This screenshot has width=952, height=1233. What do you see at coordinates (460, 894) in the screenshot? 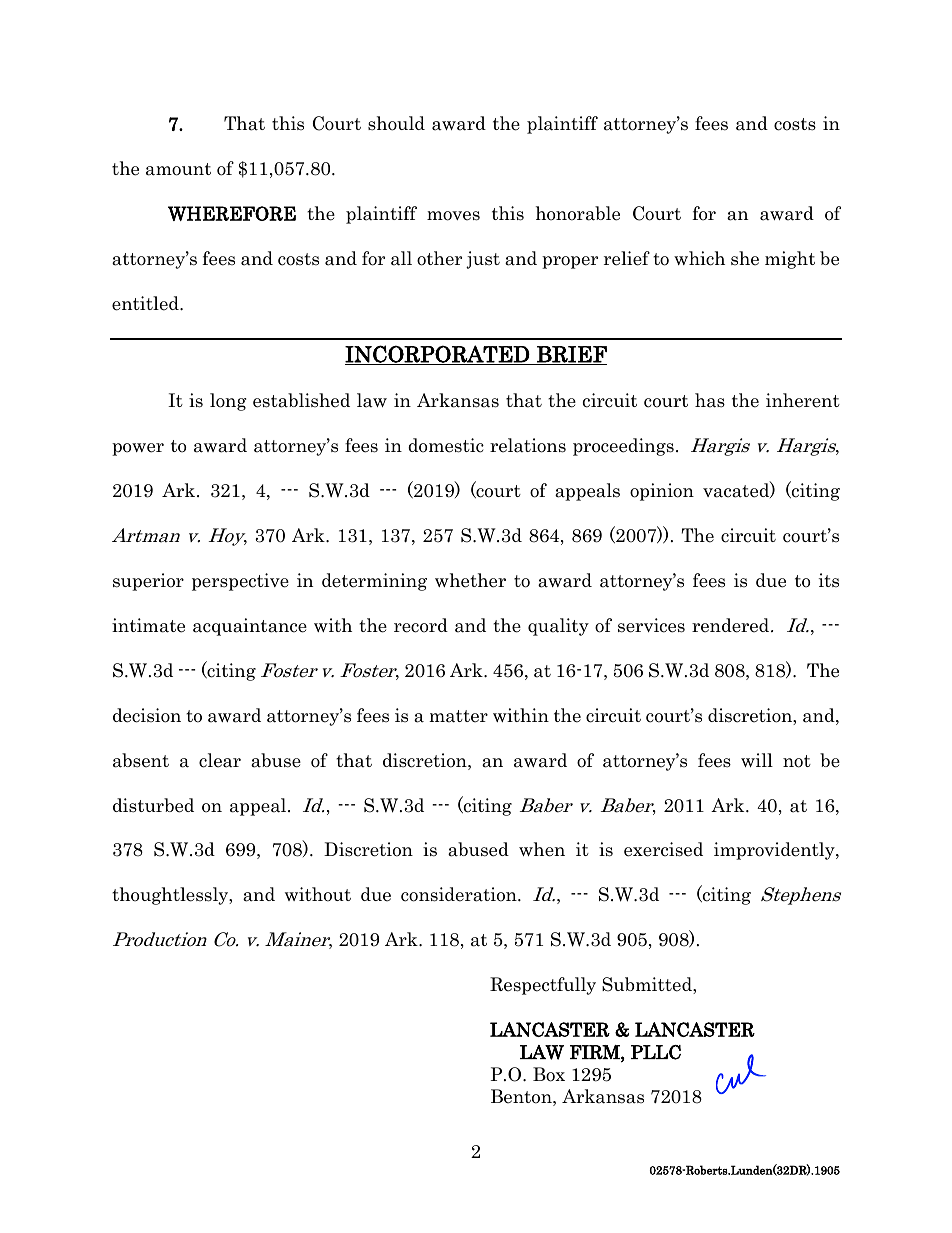
I see `consideration` at bounding box center [460, 894].
